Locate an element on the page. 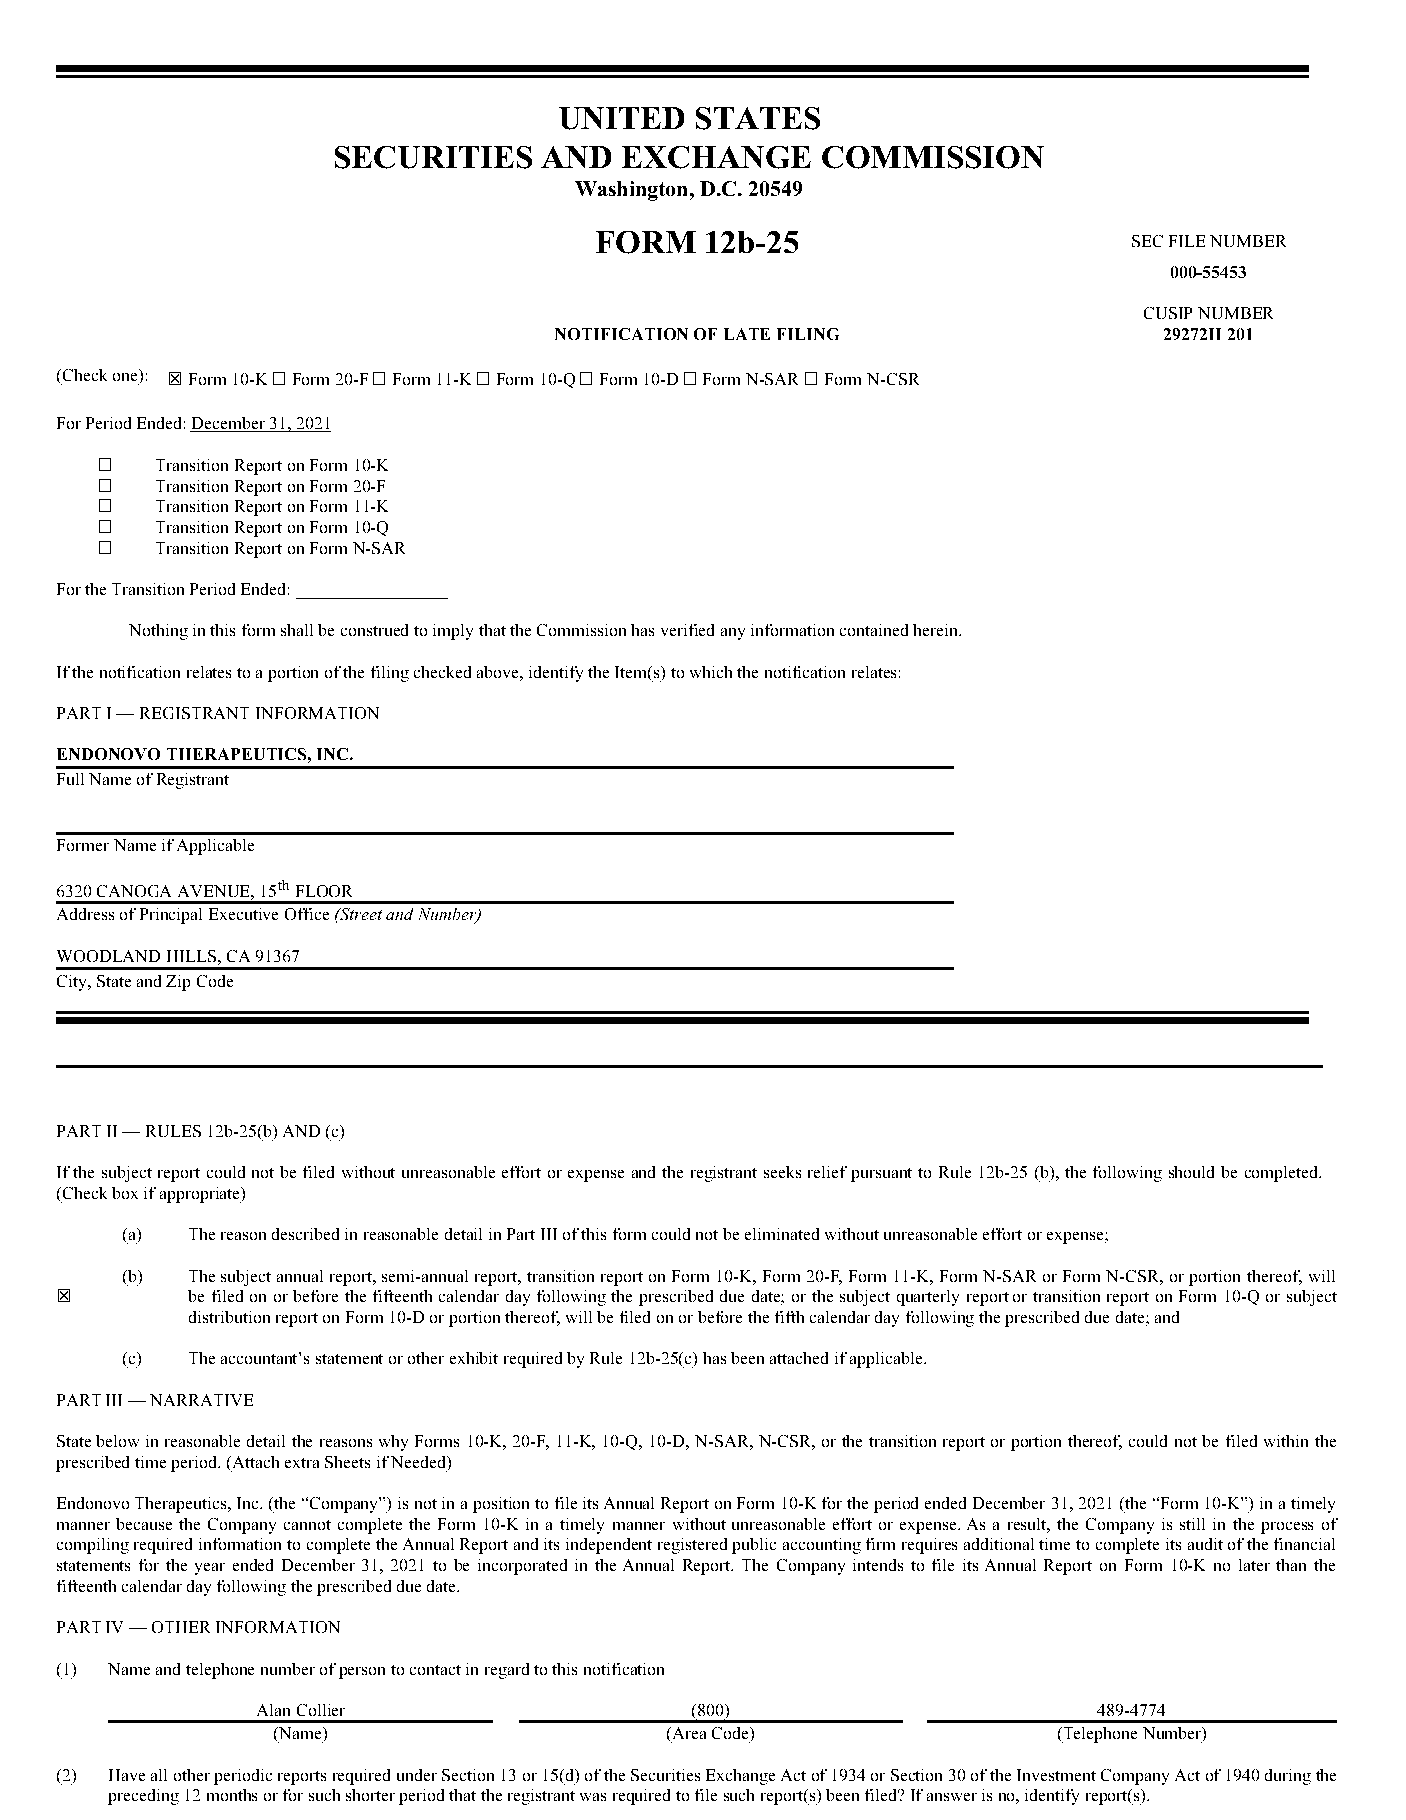 The image size is (1406, 1820). Investment is located at coordinates (1056, 1775).
